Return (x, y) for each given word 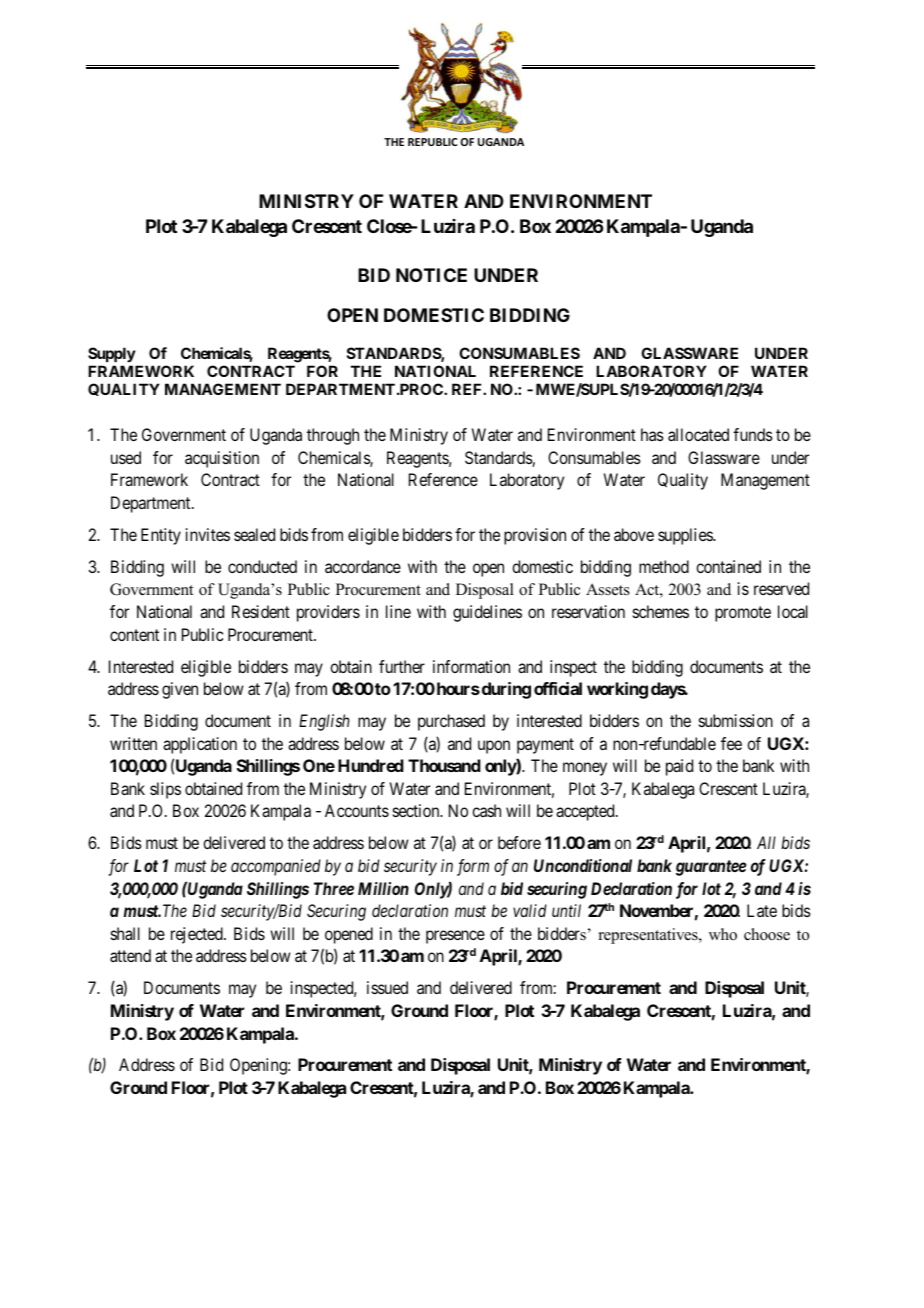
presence (455, 937)
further (402, 666)
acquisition (222, 459)
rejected (198, 935)
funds (753, 434)
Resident (261, 611)
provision (535, 536)
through (333, 436)
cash (486, 810)
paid (679, 767)
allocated (698, 434)
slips (165, 790)
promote (743, 614)
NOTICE (431, 275)
